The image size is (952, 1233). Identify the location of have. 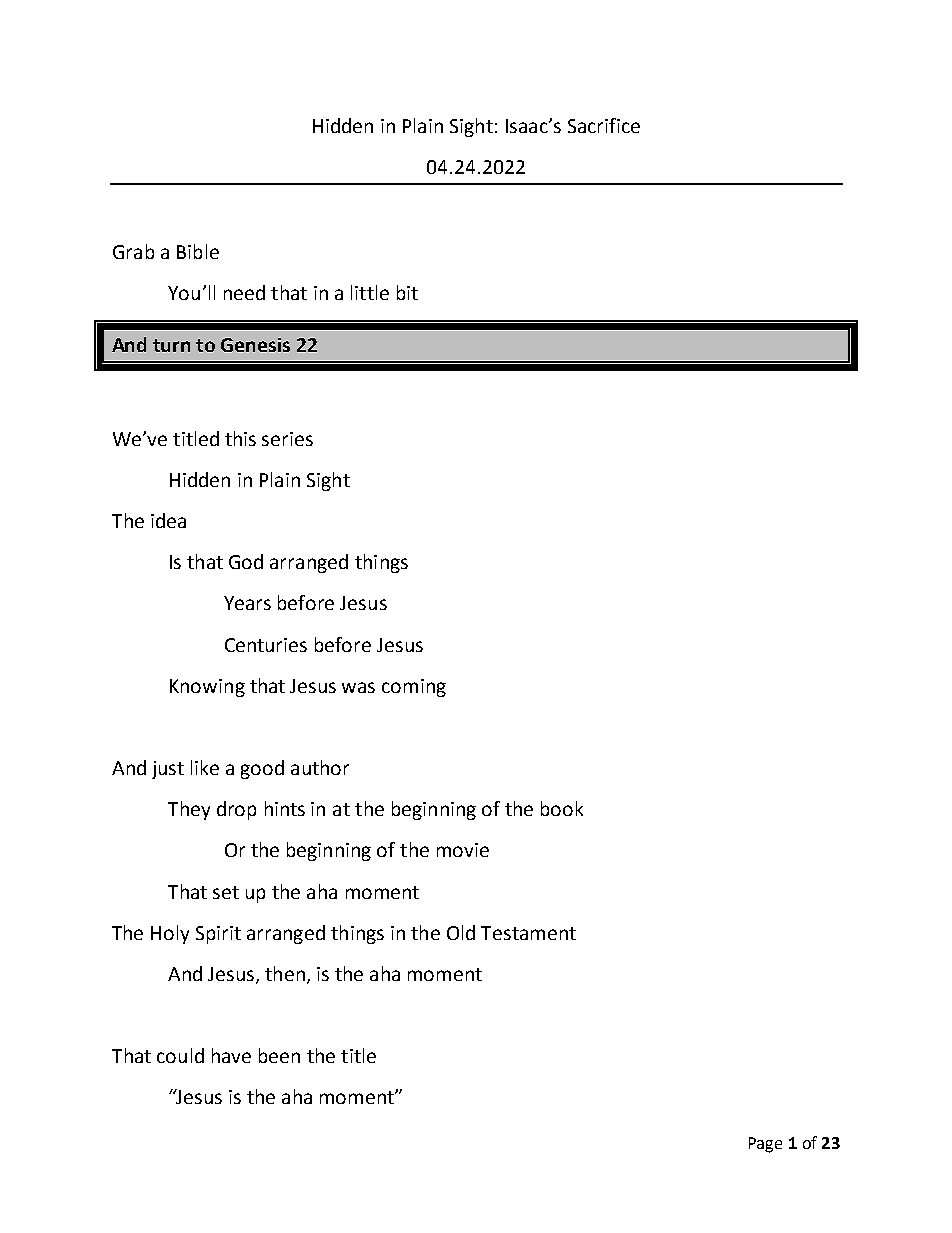
(231, 1055).
